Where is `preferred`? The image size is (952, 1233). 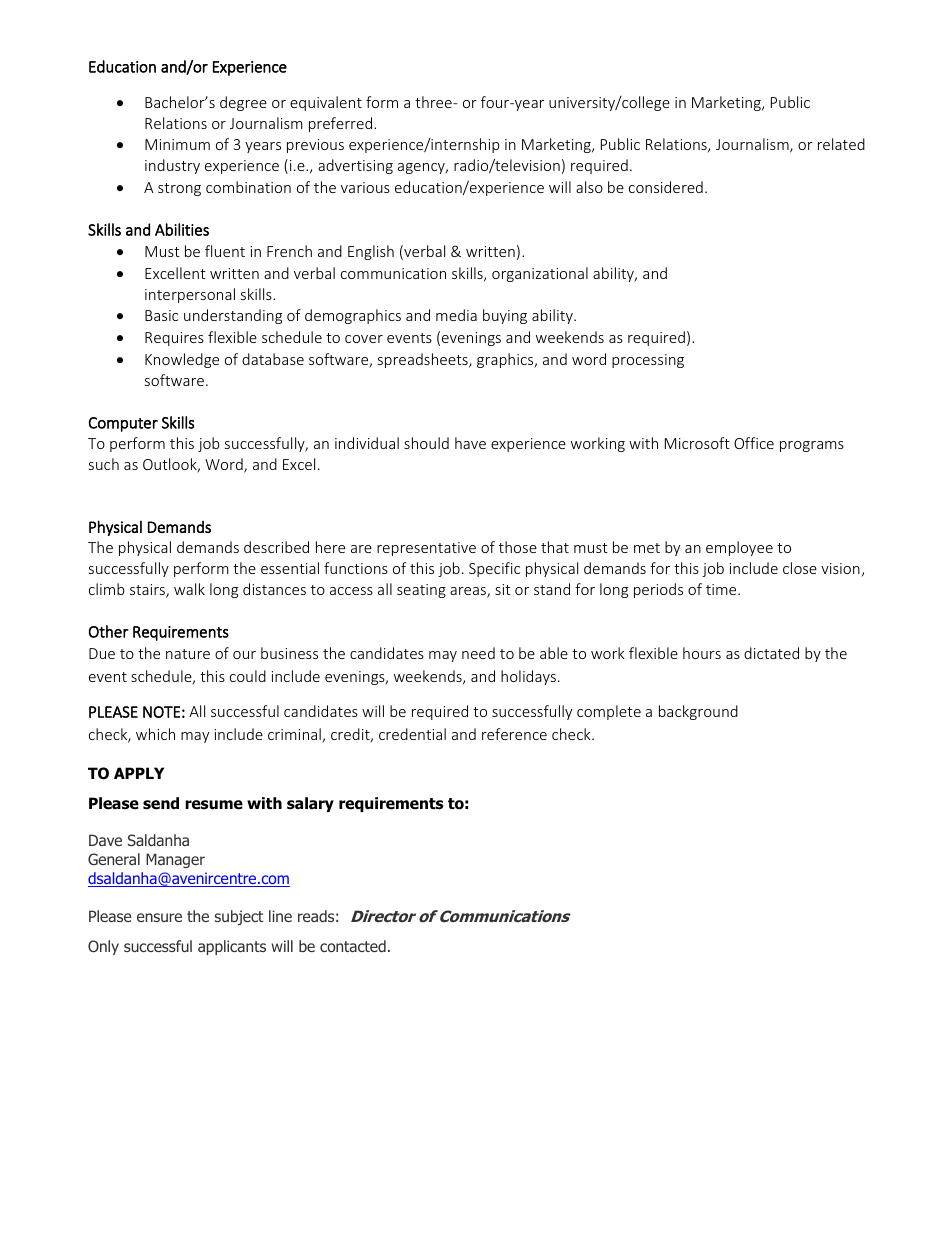 preferred is located at coordinates (342, 124).
